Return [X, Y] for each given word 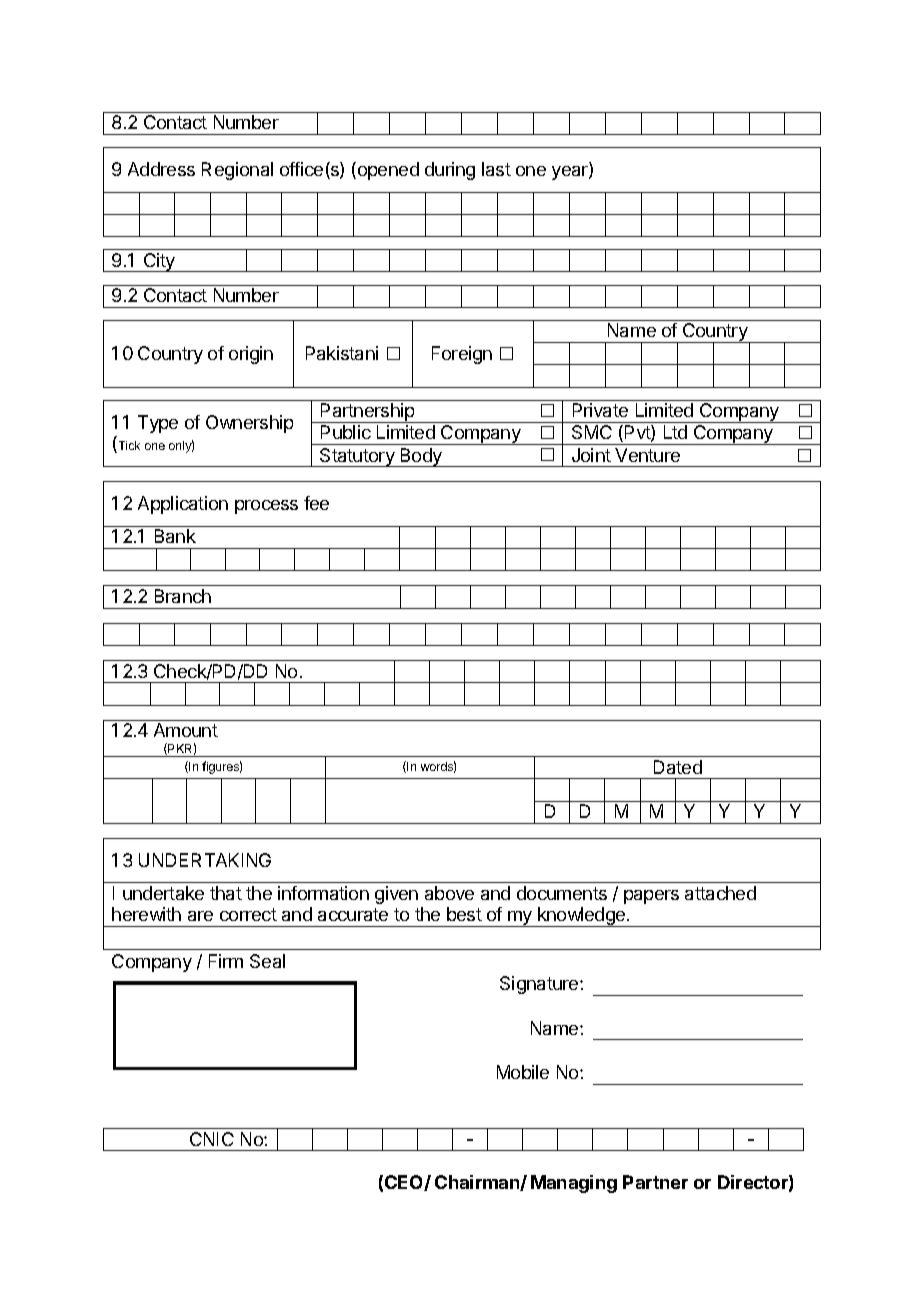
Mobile [523, 1072]
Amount [186, 730]
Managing [574, 1184]
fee [316, 503]
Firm [226, 961]
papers [651, 897]
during [450, 171]
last [496, 169]
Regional [237, 171]
